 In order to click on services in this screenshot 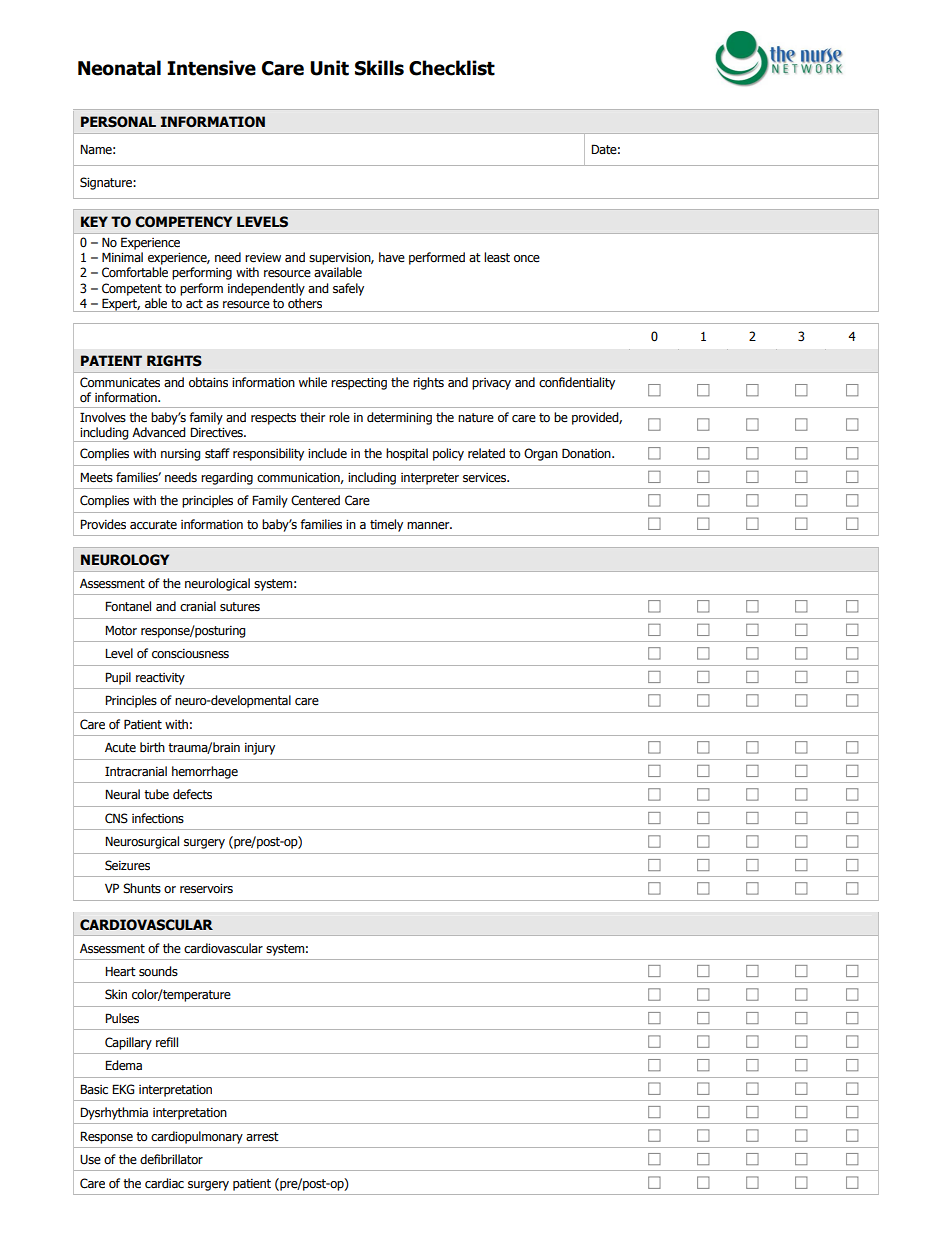, I will do `click(486, 478)`.
